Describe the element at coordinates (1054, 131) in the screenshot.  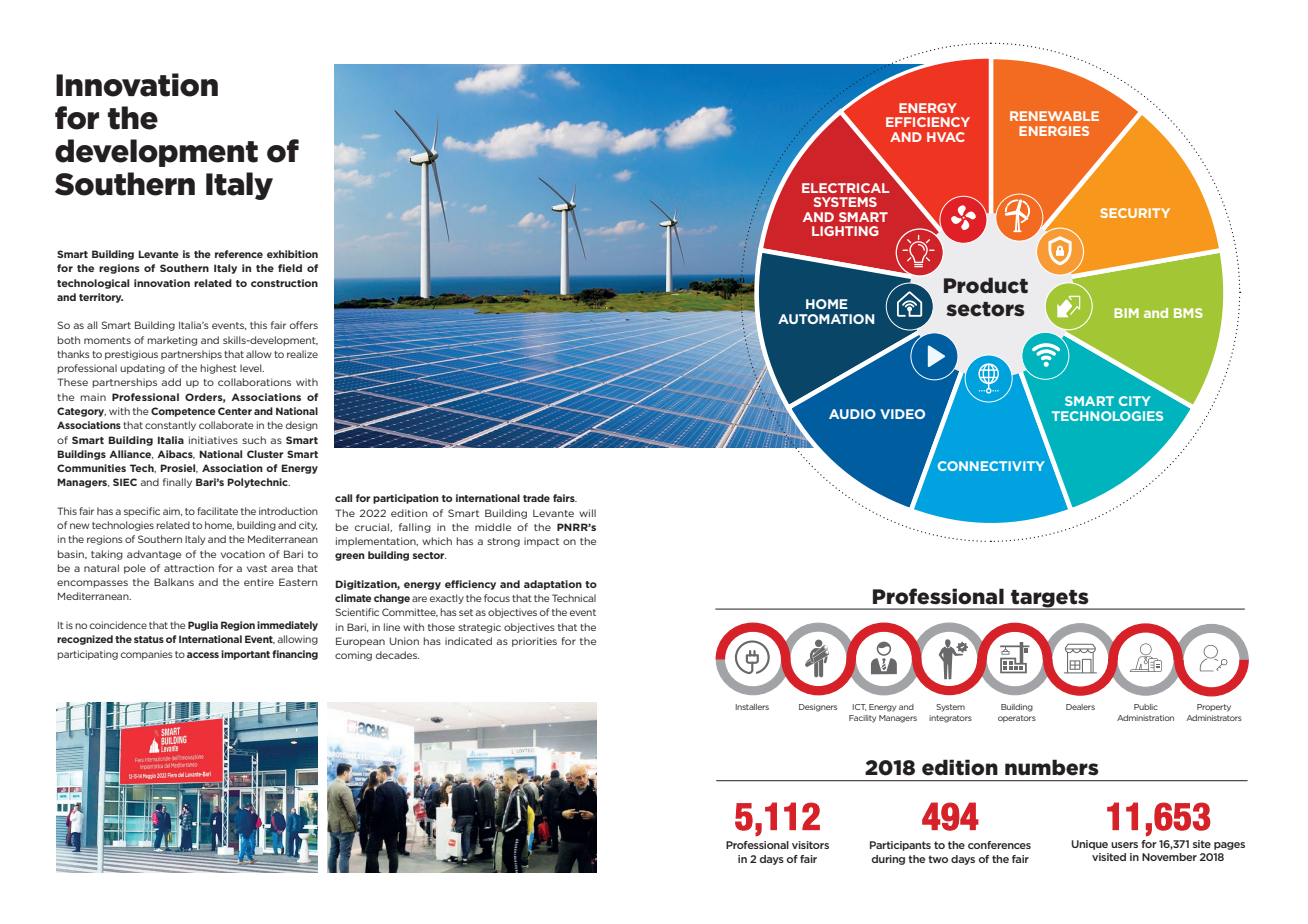
I see `ENERGIES` at that location.
